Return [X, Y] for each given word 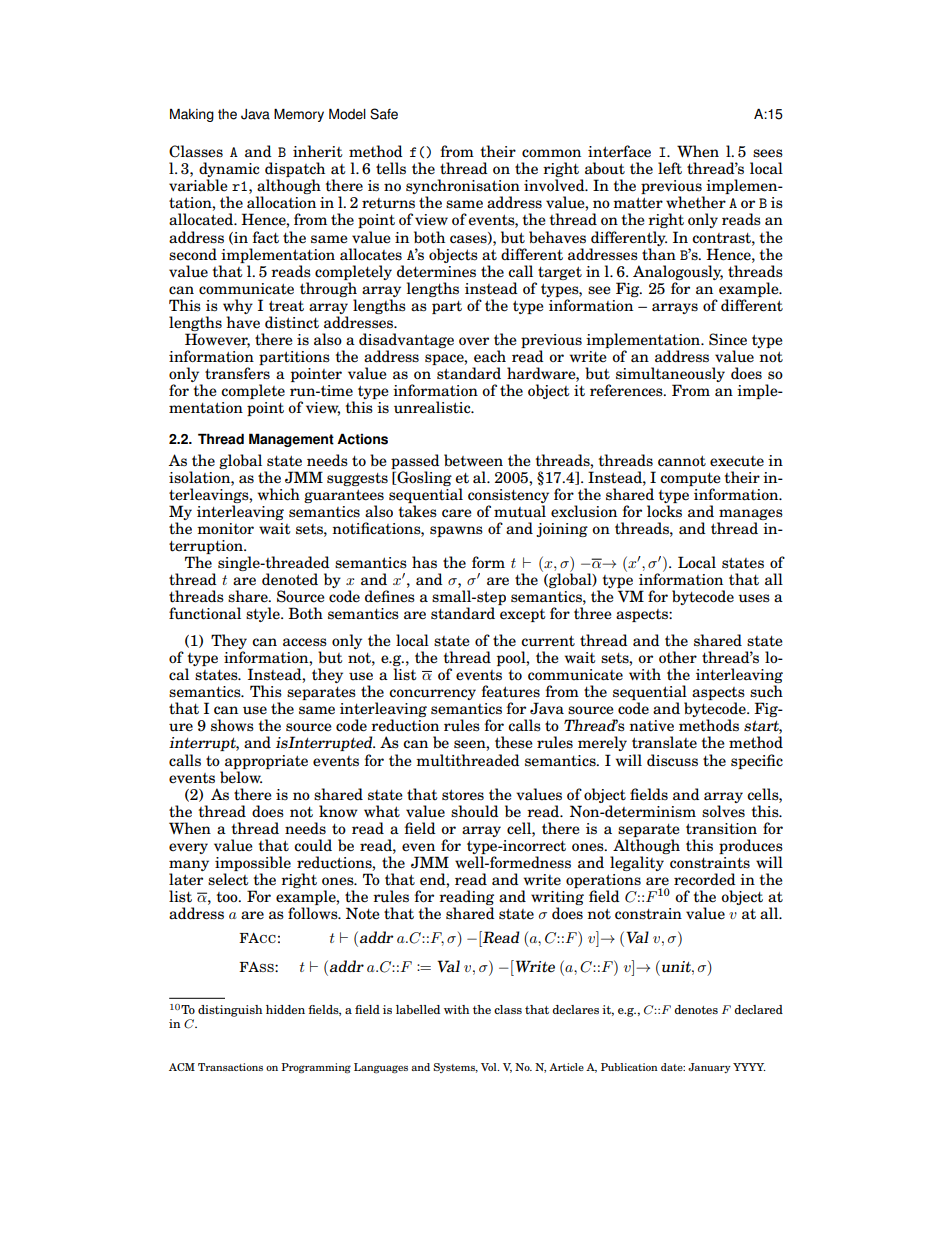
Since [728, 339]
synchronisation [463, 188]
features [511, 691]
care [457, 513]
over [474, 341]
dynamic [229, 171]
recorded [705, 879]
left [670, 168]
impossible [253, 865]
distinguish [230, 1011]
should [475, 811]
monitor [225, 529]
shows [232, 725]
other [678, 657]
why [238, 306]
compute [690, 479]
